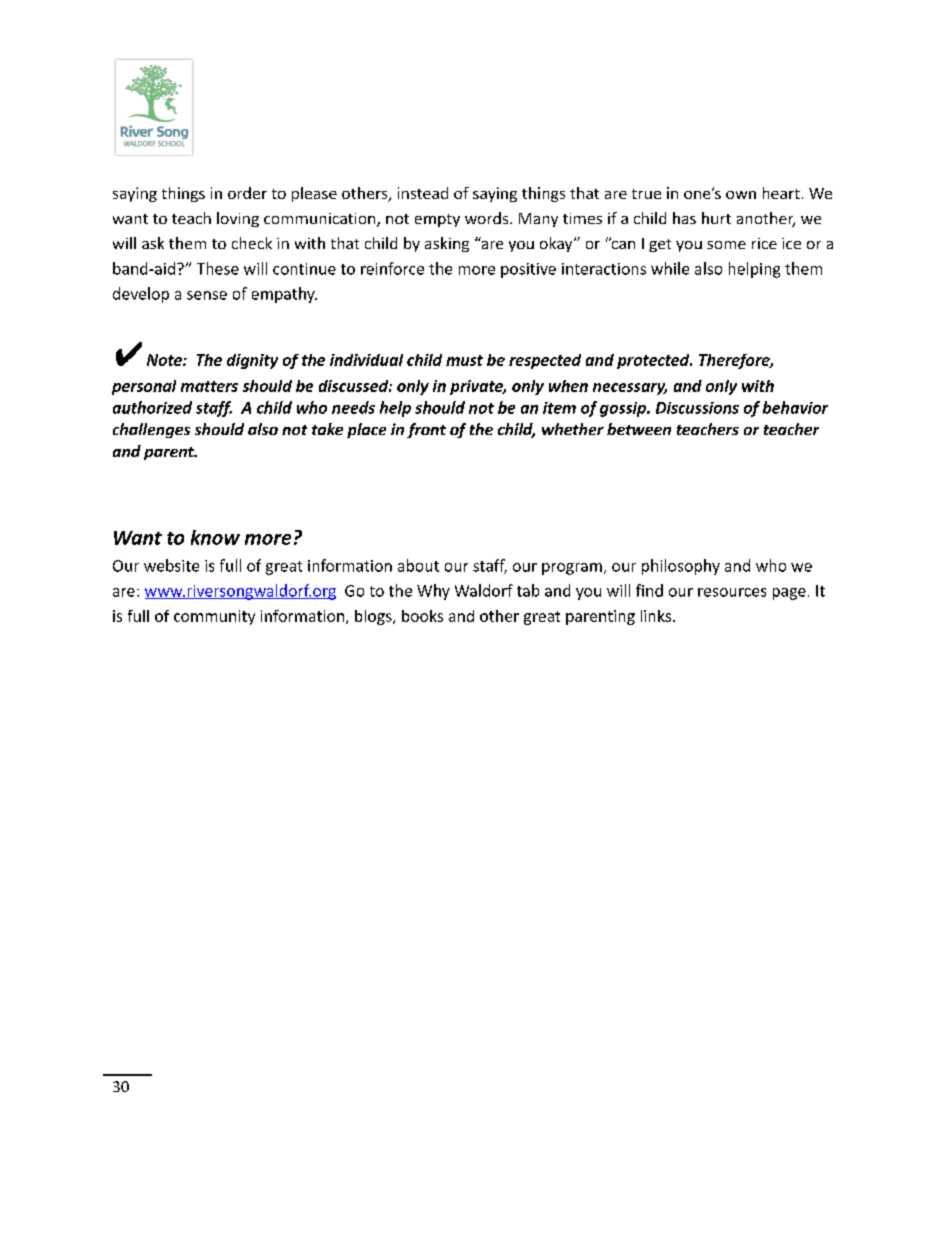 This screenshot has width=952, height=1233. Describe the element at coordinates (418, 565) in the screenshot. I see `about` at that location.
